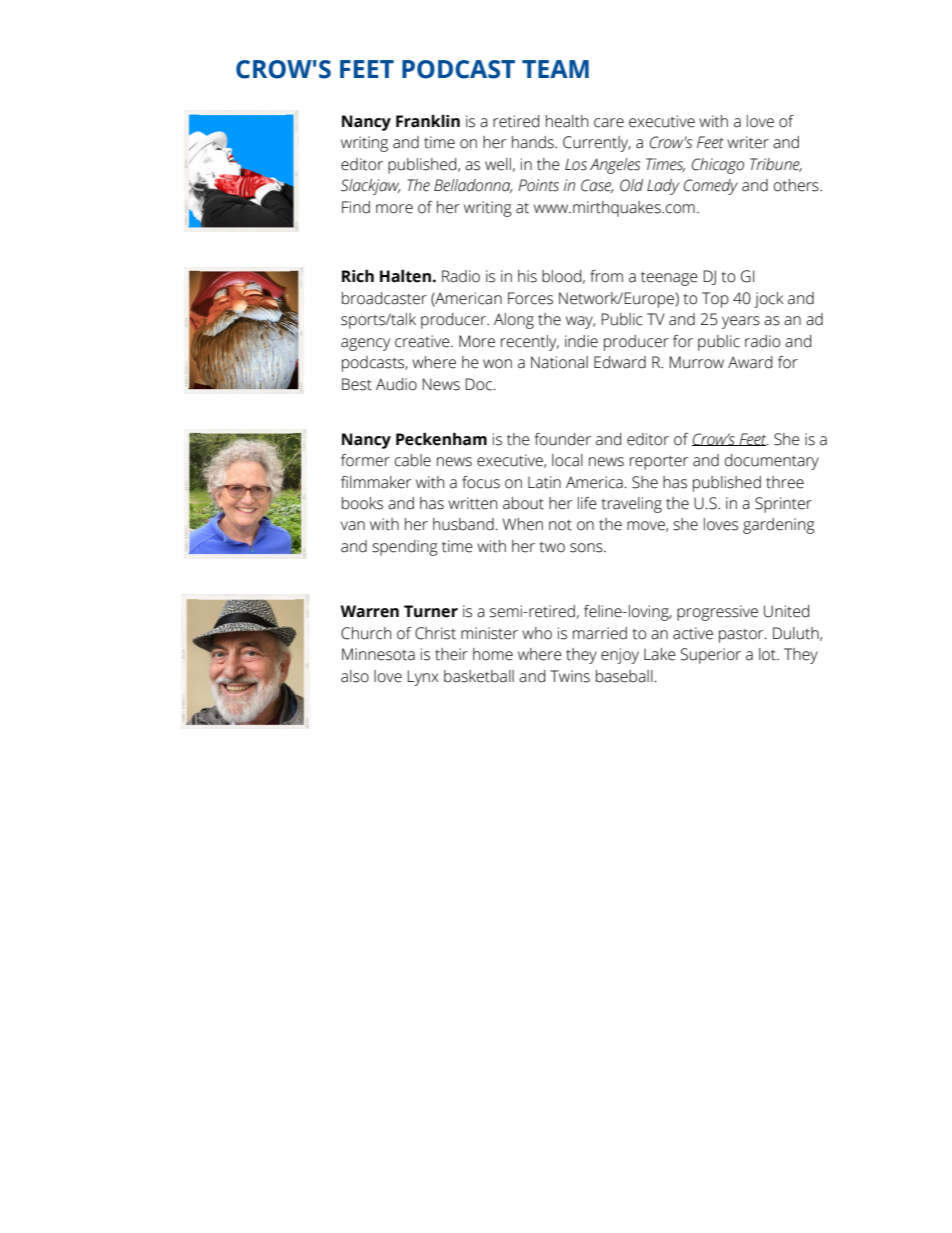 Image resolution: width=952 pixels, height=1233 pixels. Describe the element at coordinates (428, 121) in the document. I see `Franklin` at that location.
